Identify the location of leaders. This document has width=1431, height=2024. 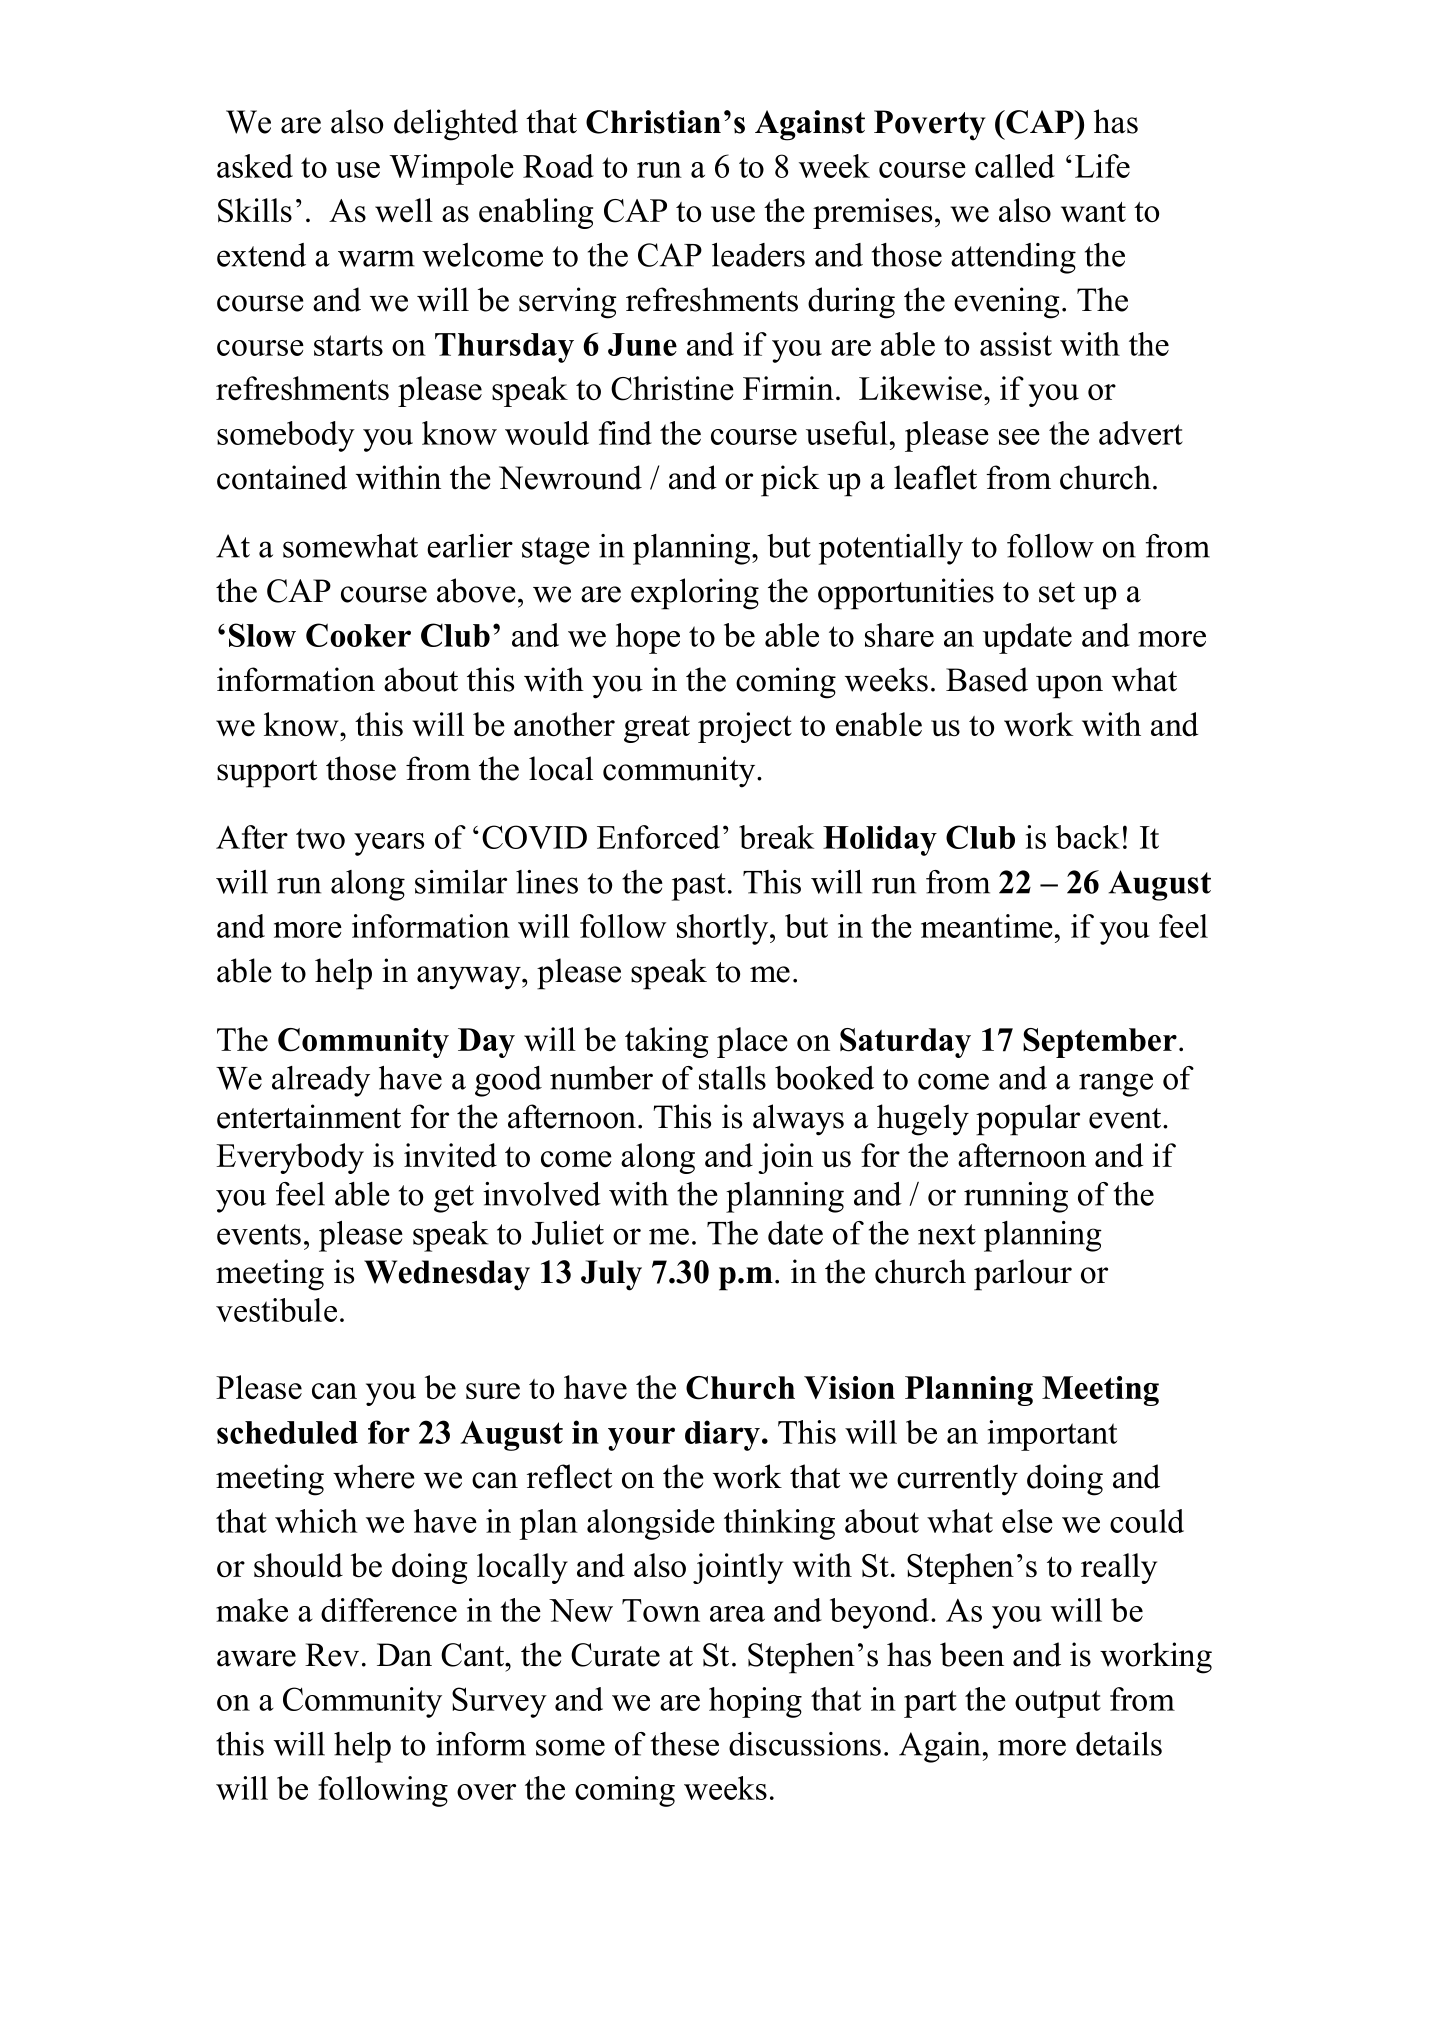
(758, 255).
